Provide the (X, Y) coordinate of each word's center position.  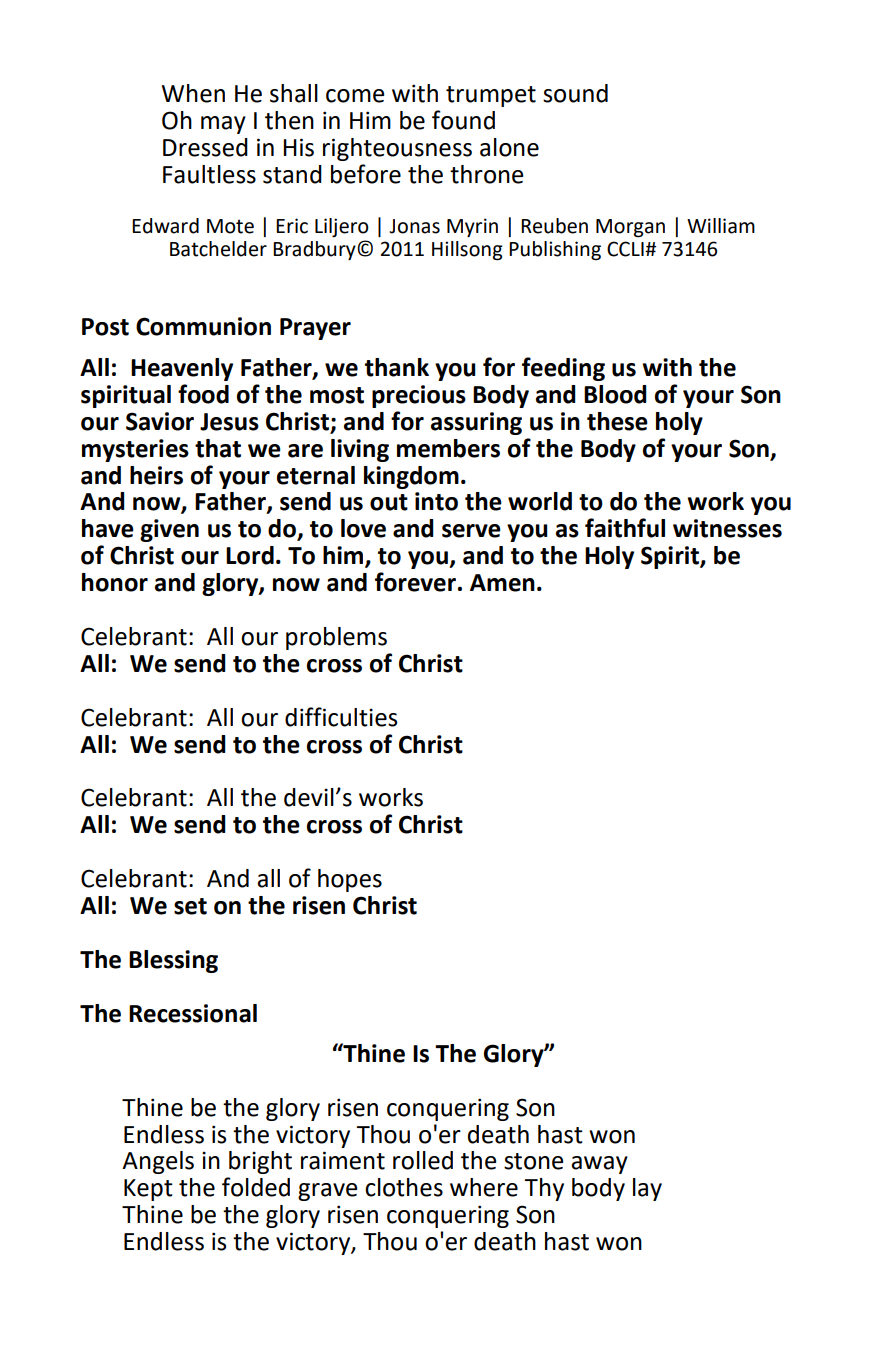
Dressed (205, 147)
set (190, 906)
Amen (502, 583)
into (436, 501)
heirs (156, 475)
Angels (158, 1162)
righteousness (397, 149)
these (617, 421)
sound (575, 93)
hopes (350, 880)
